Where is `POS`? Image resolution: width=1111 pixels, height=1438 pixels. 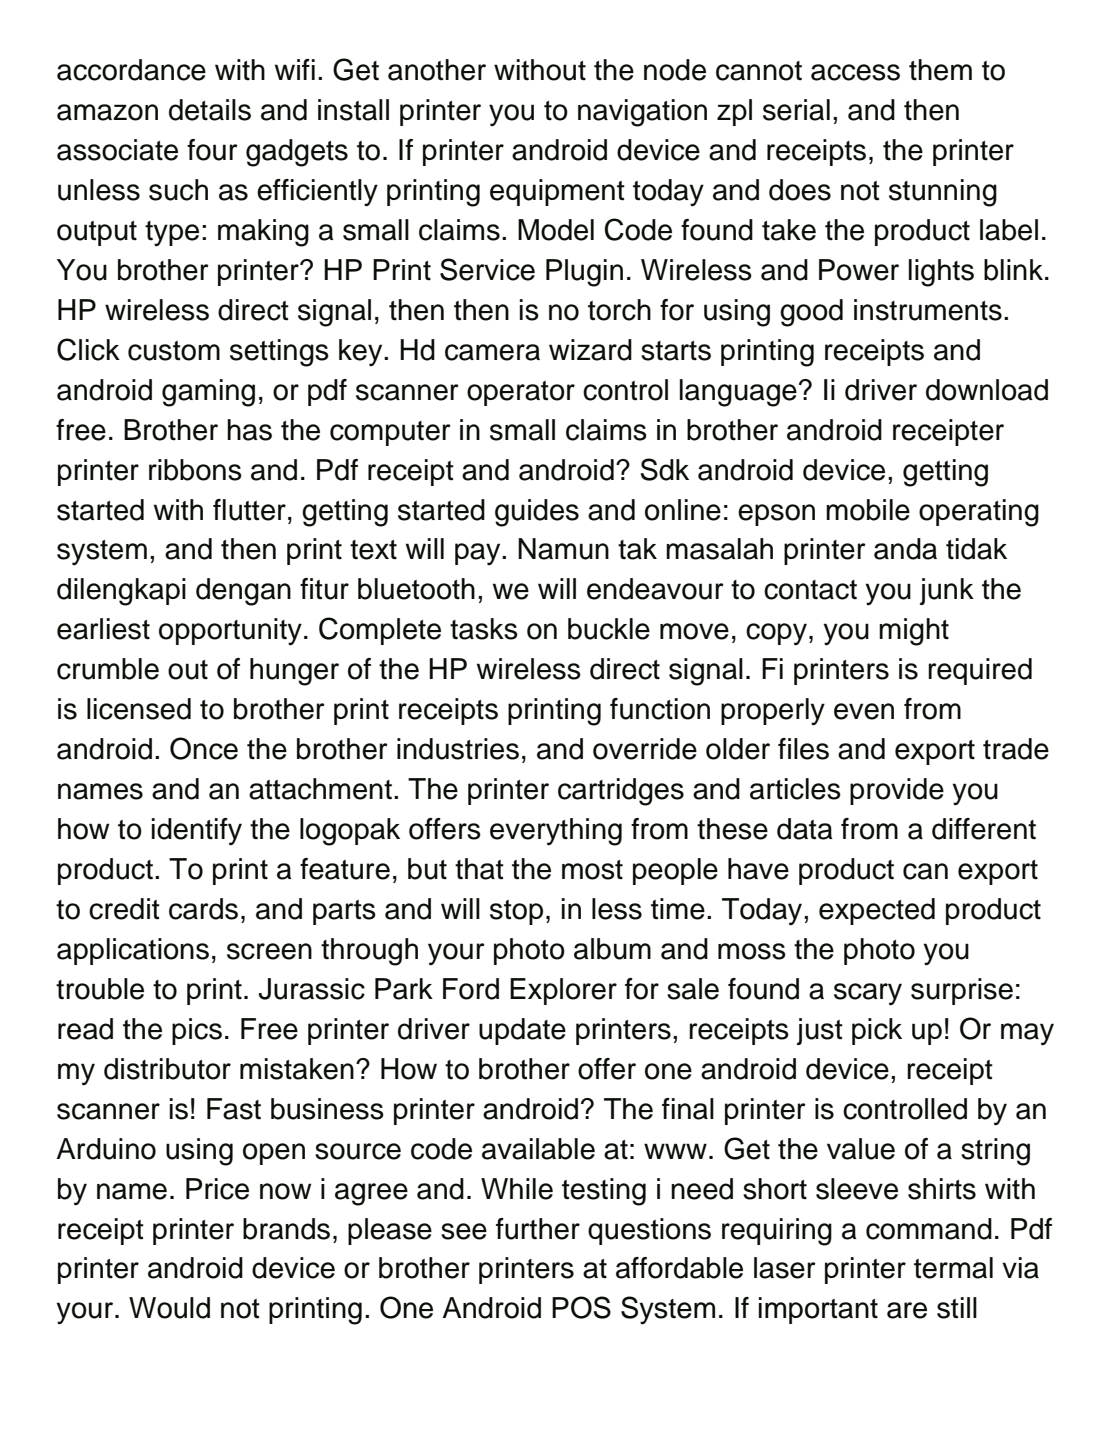 POS is located at coordinates (581, 1307).
